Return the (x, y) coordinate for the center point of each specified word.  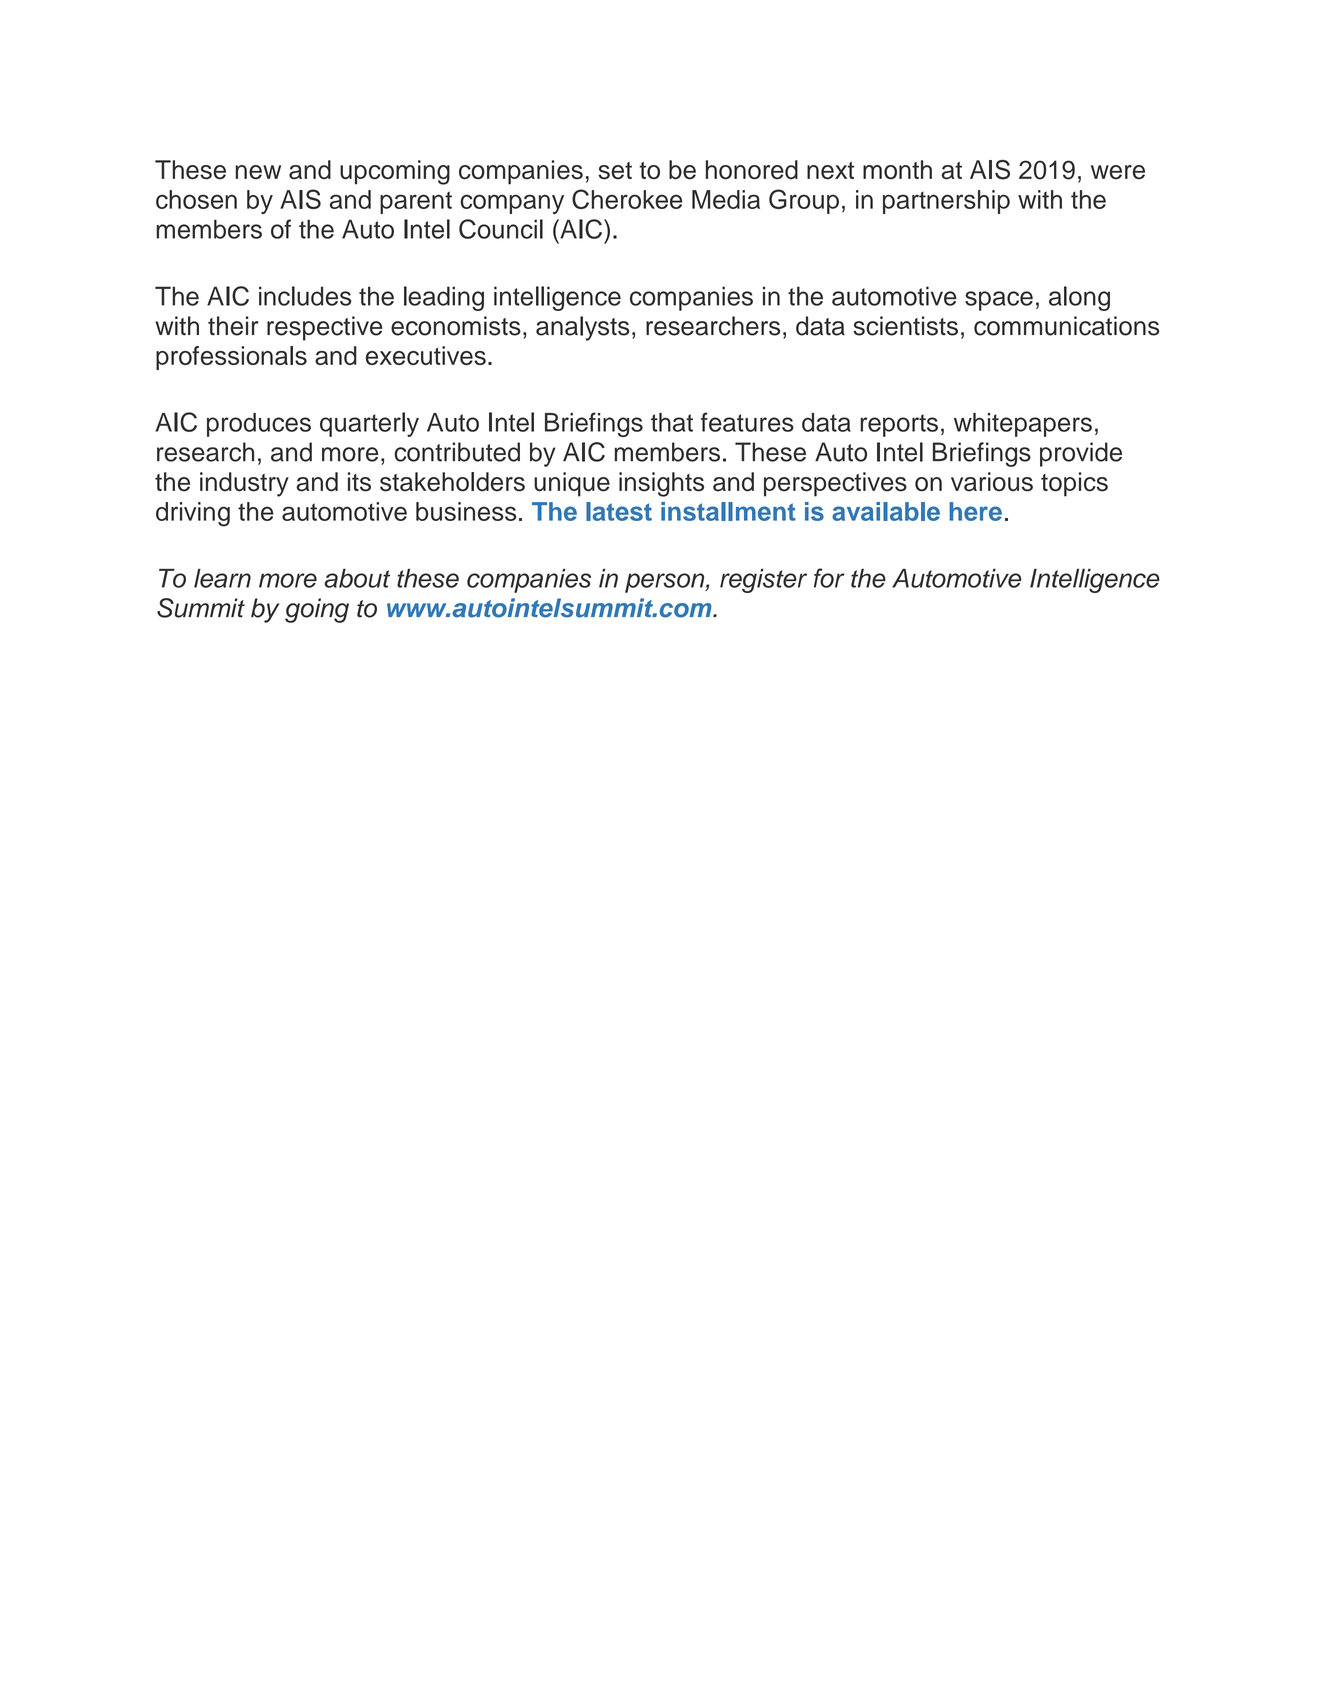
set (615, 171)
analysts (583, 328)
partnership (946, 202)
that (672, 422)
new (258, 172)
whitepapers (1023, 425)
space (999, 301)
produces (259, 425)
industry (244, 484)
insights (661, 484)
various (992, 482)
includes (305, 296)
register (763, 581)
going (317, 610)
